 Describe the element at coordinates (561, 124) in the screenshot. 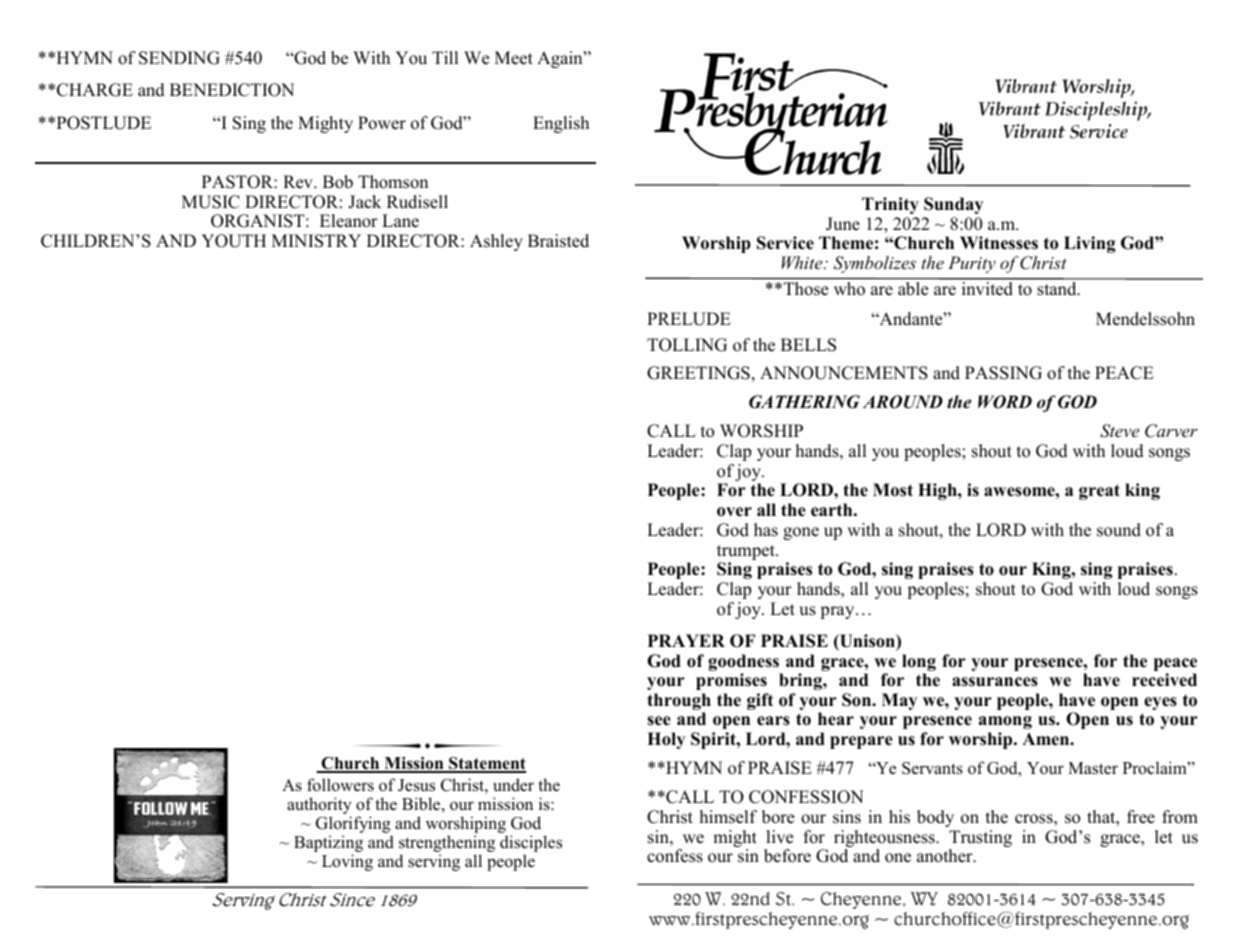

I see `English` at that location.
